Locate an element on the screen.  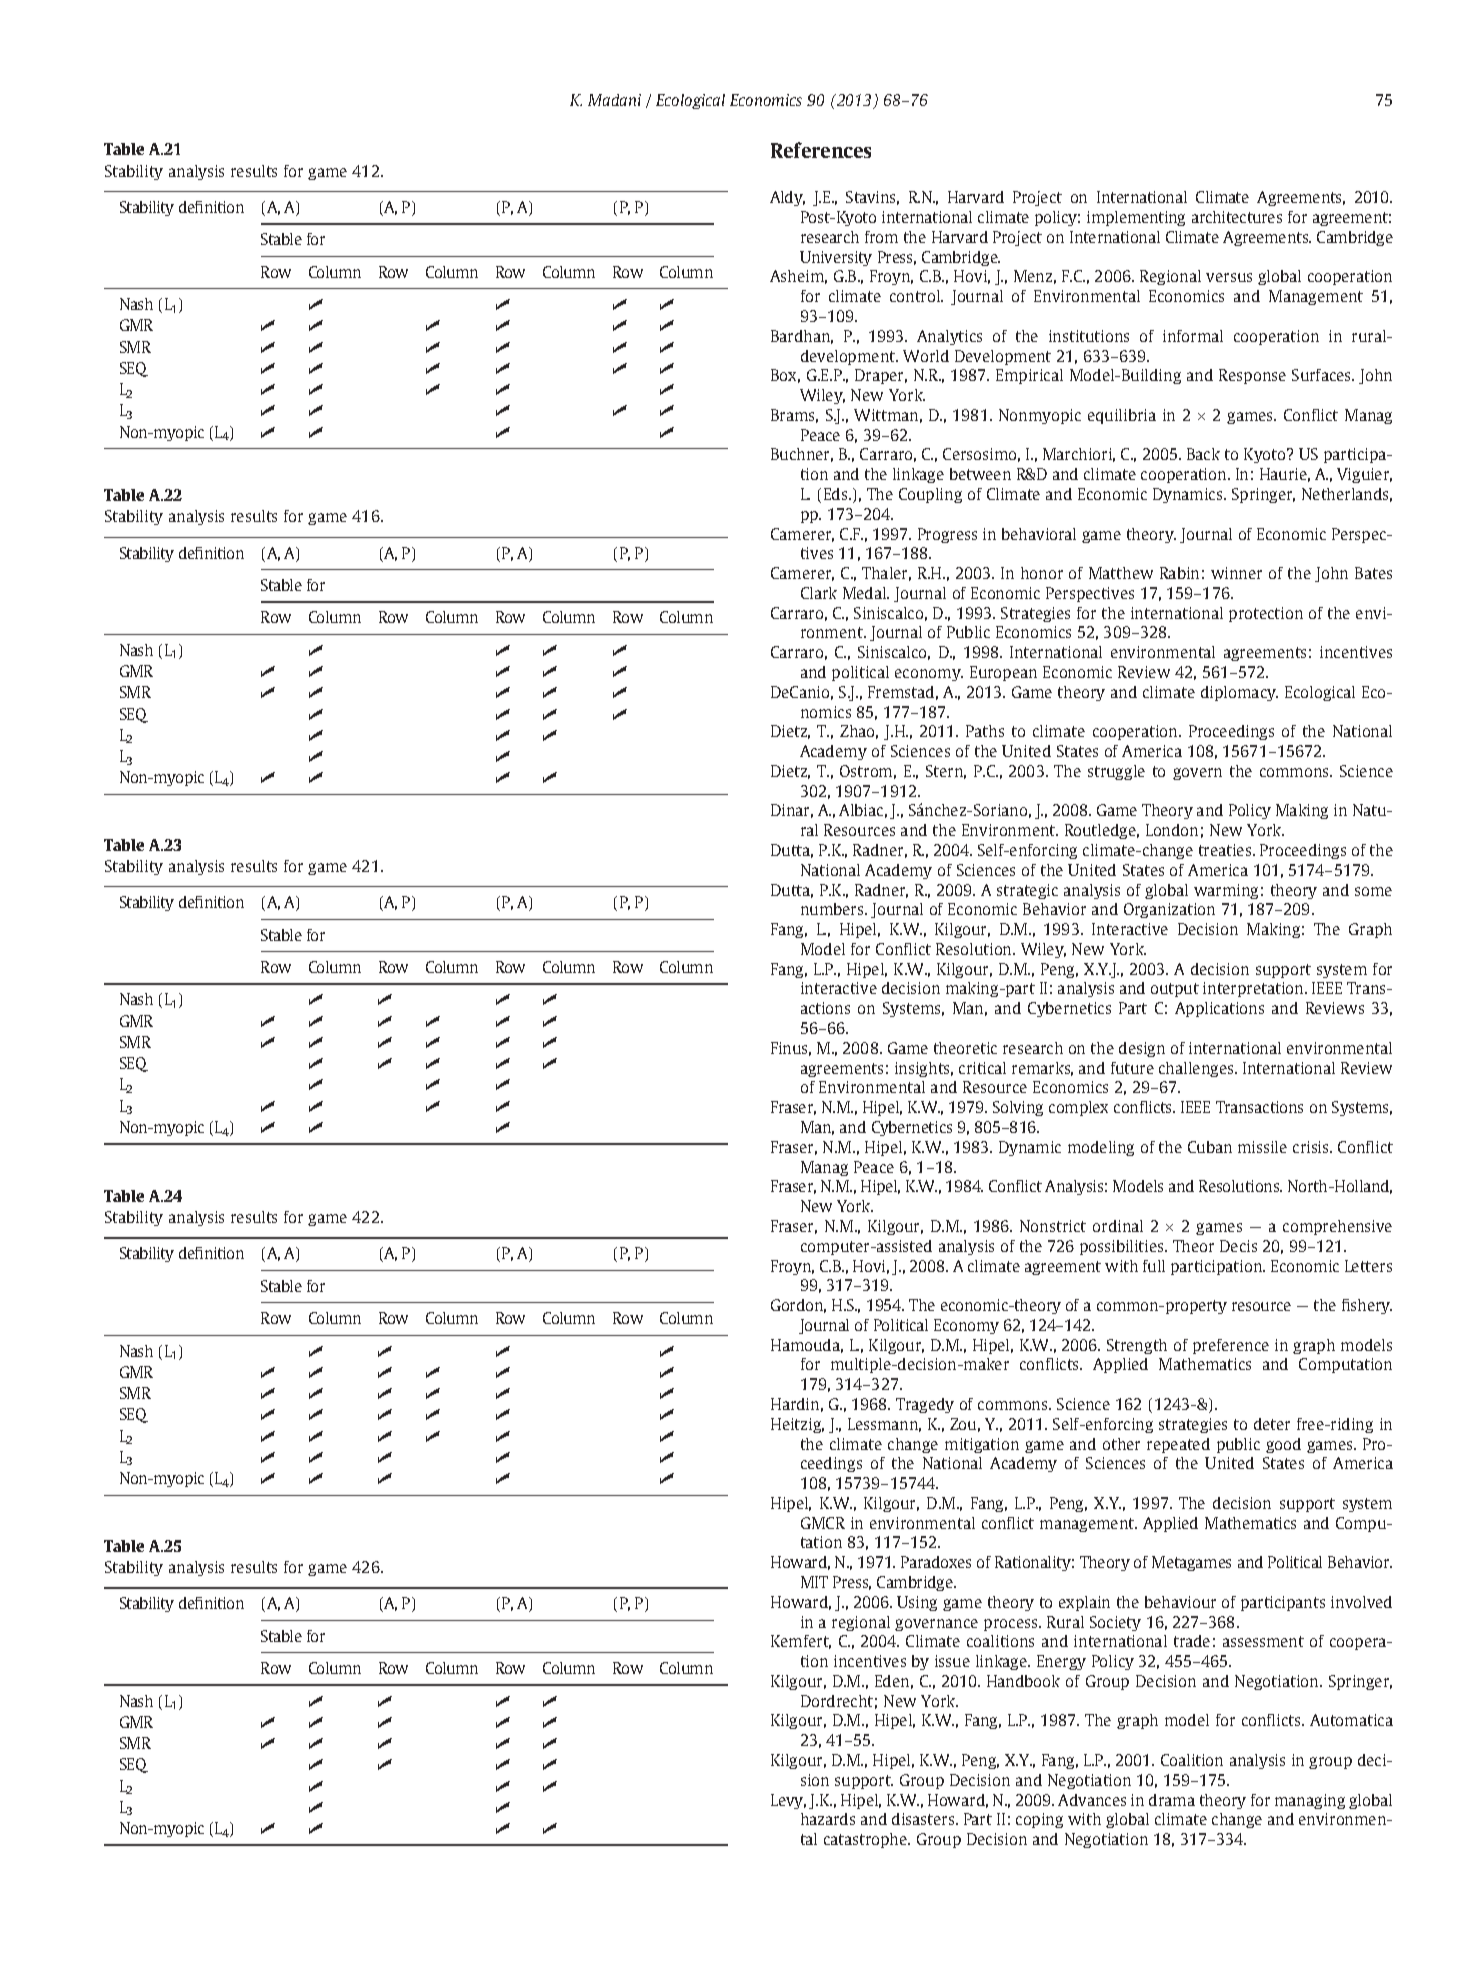
winner is located at coordinates (1236, 573).
